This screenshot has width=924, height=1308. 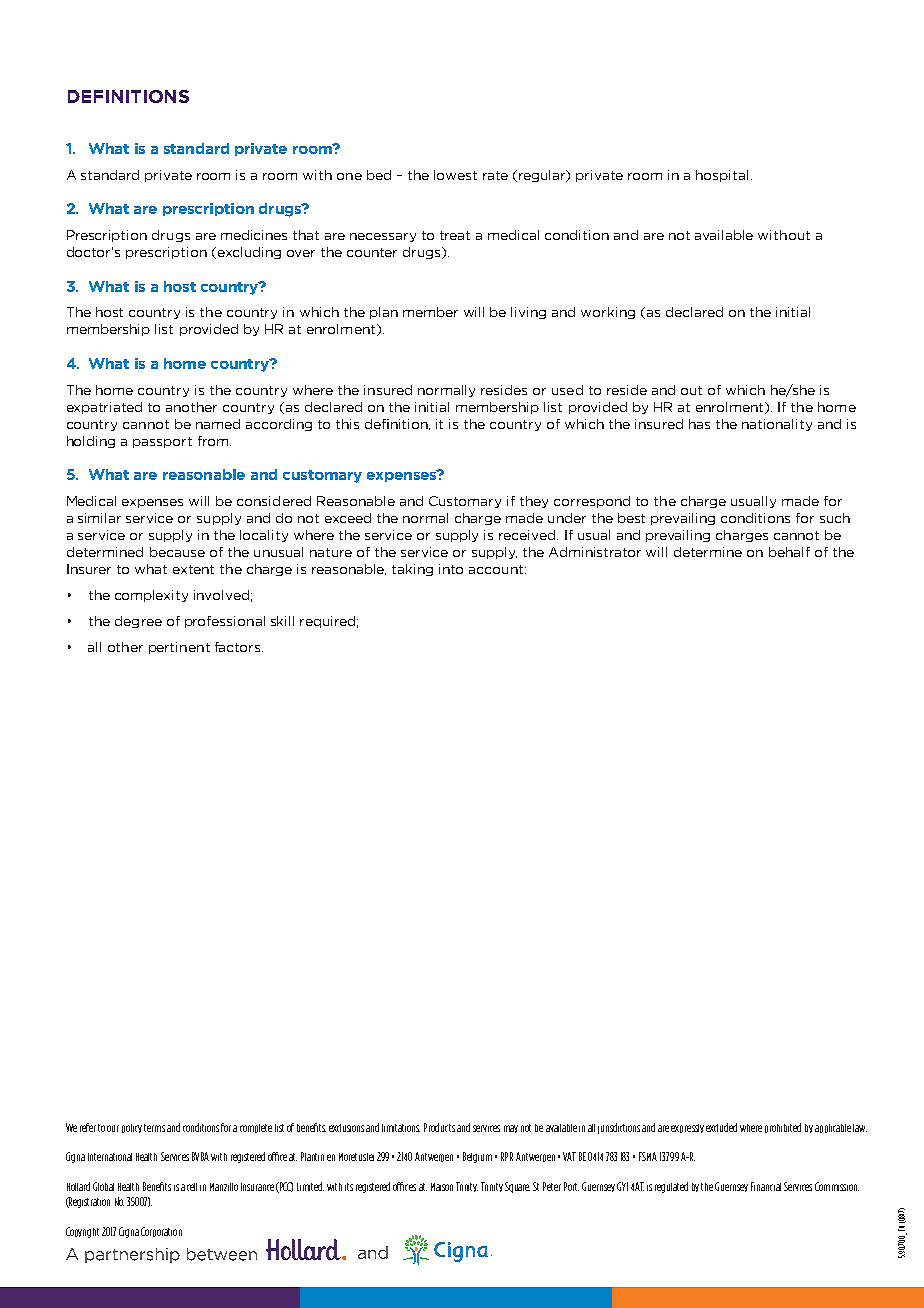 I want to click on pertinent, so click(x=179, y=648).
